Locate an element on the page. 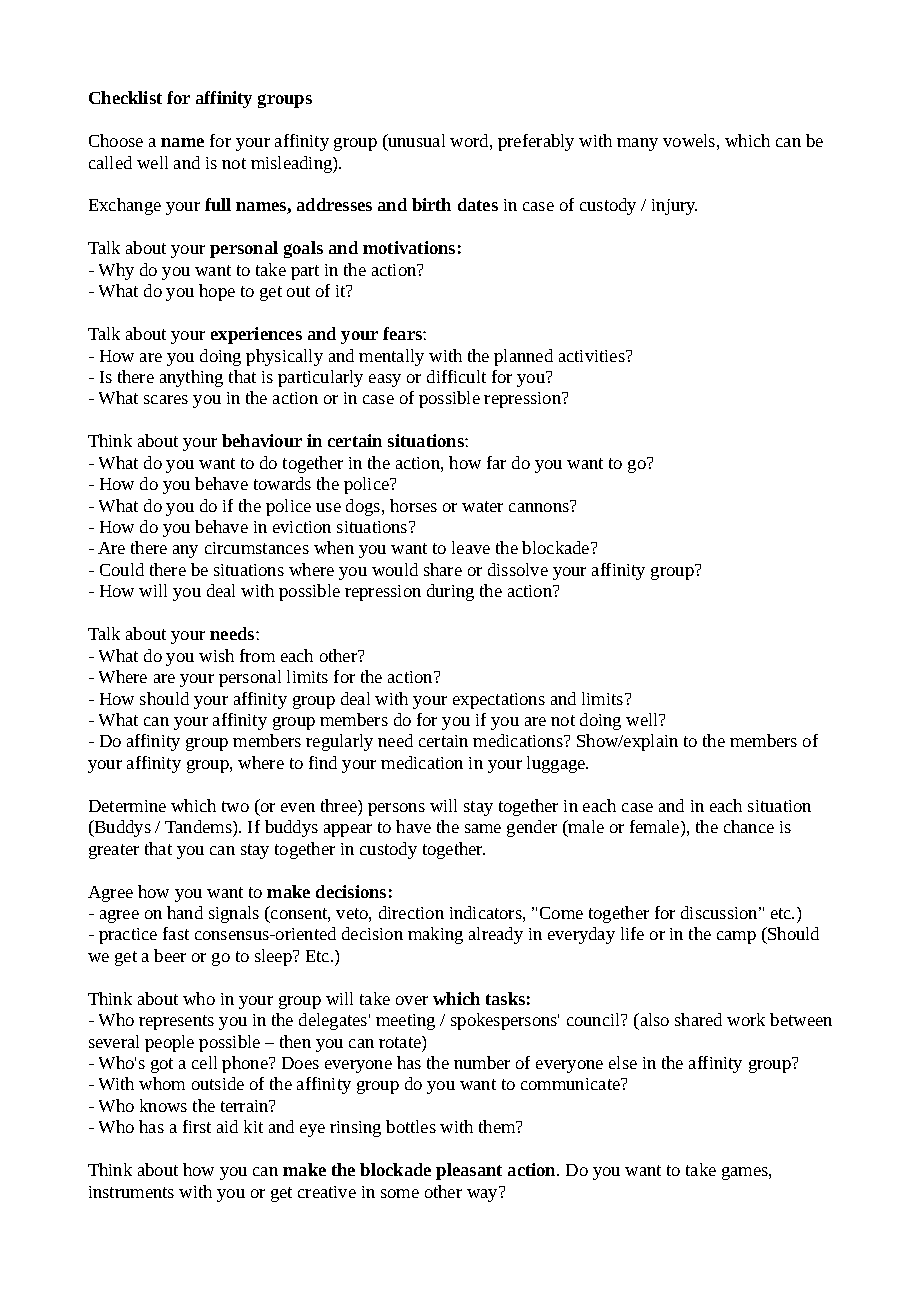 Image resolution: width=924 pixels, height=1308 pixels. same is located at coordinates (483, 828).
